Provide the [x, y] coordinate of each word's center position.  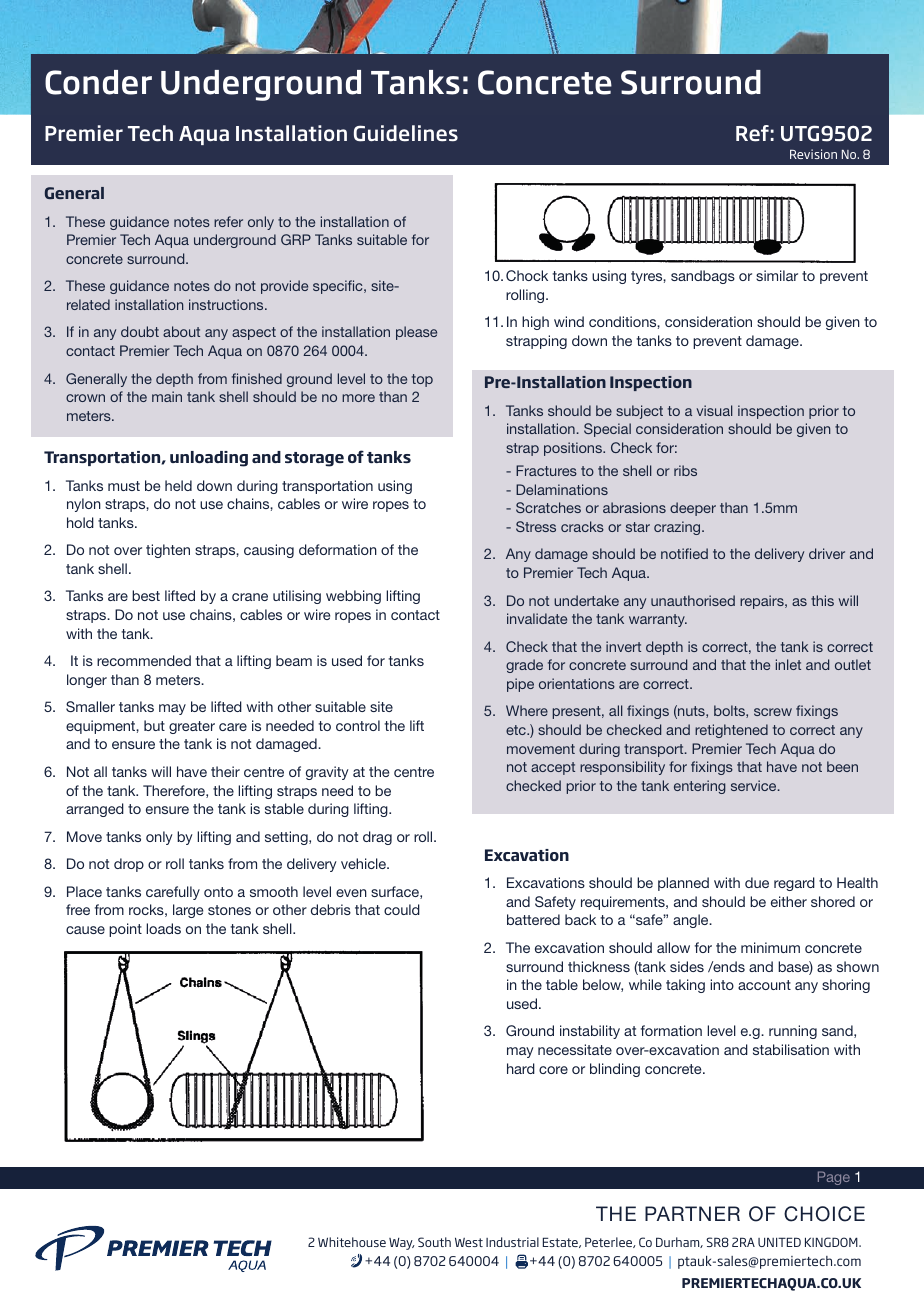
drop [129, 865]
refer [228, 221]
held [178, 485]
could [402, 909]
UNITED [779, 1242]
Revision [813, 154]
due [757, 882]
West [469, 1242]
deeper [693, 509]
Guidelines [406, 133]
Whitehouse [352, 1242]
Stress [536, 526]
